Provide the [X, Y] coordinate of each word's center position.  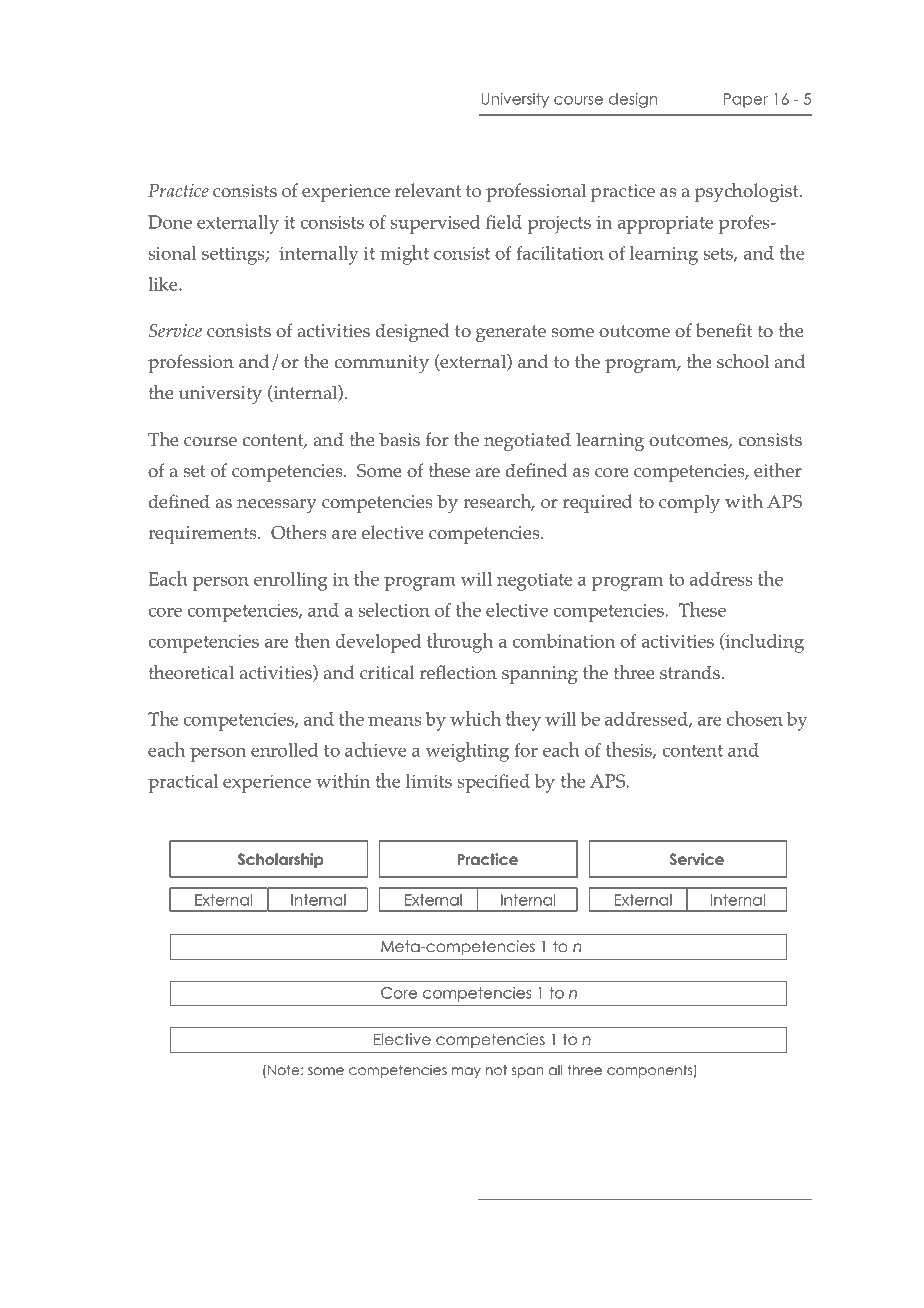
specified [493, 783]
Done [170, 222]
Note [285, 1070]
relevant [428, 190]
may [466, 1072]
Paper [746, 100]
